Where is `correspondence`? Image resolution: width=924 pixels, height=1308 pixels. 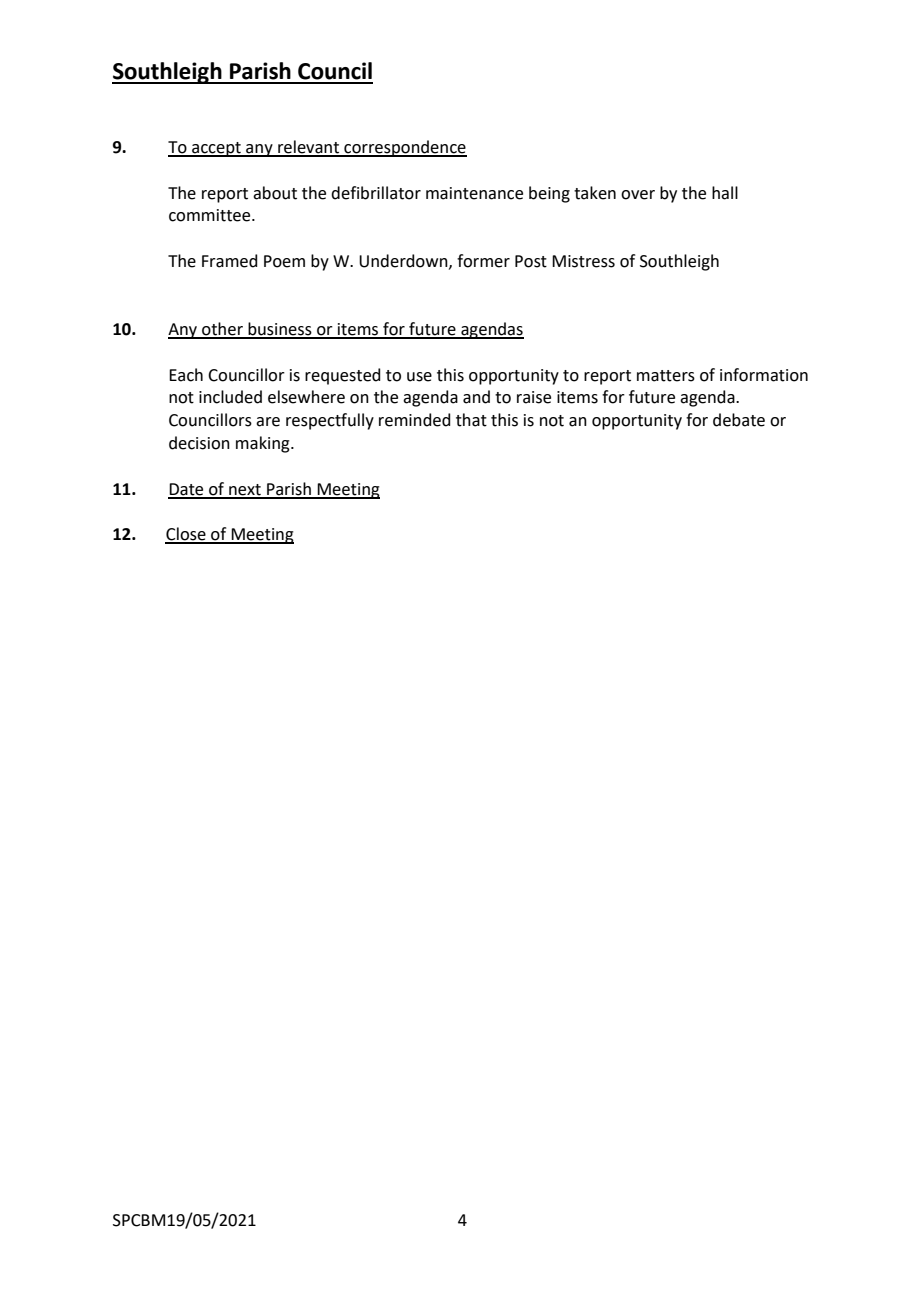 correspondence is located at coordinates (404, 148).
